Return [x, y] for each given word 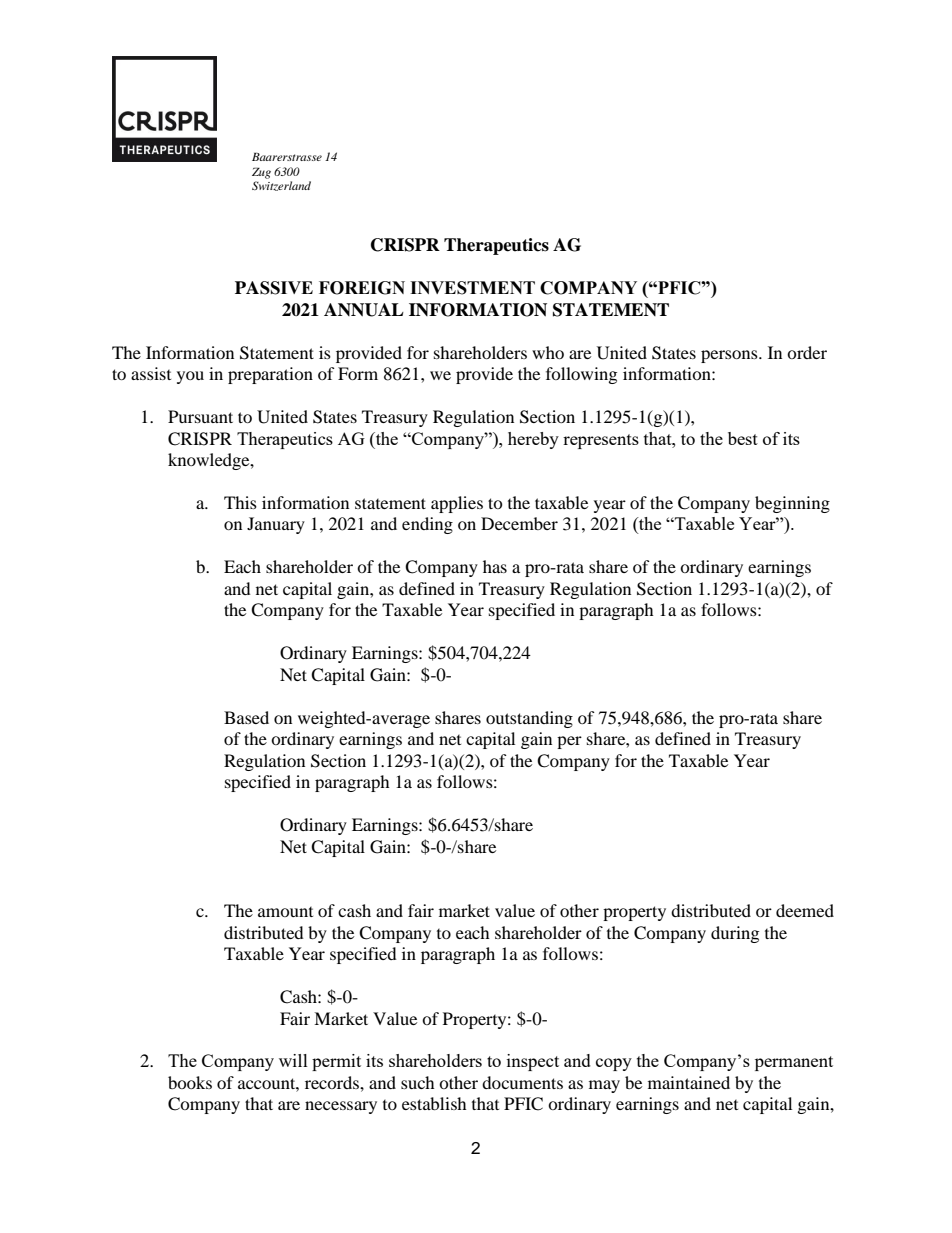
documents [522, 1082]
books [190, 1082]
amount [285, 912]
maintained [689, 1082]
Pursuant [200, 416]
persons [730, 356]
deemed [805, 910]
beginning [792, 504]
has [495, 566]
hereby [533, 440]
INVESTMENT [472, 288]
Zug [261, 173]
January [276, 525]
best [743, 438]
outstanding [529, 719]
